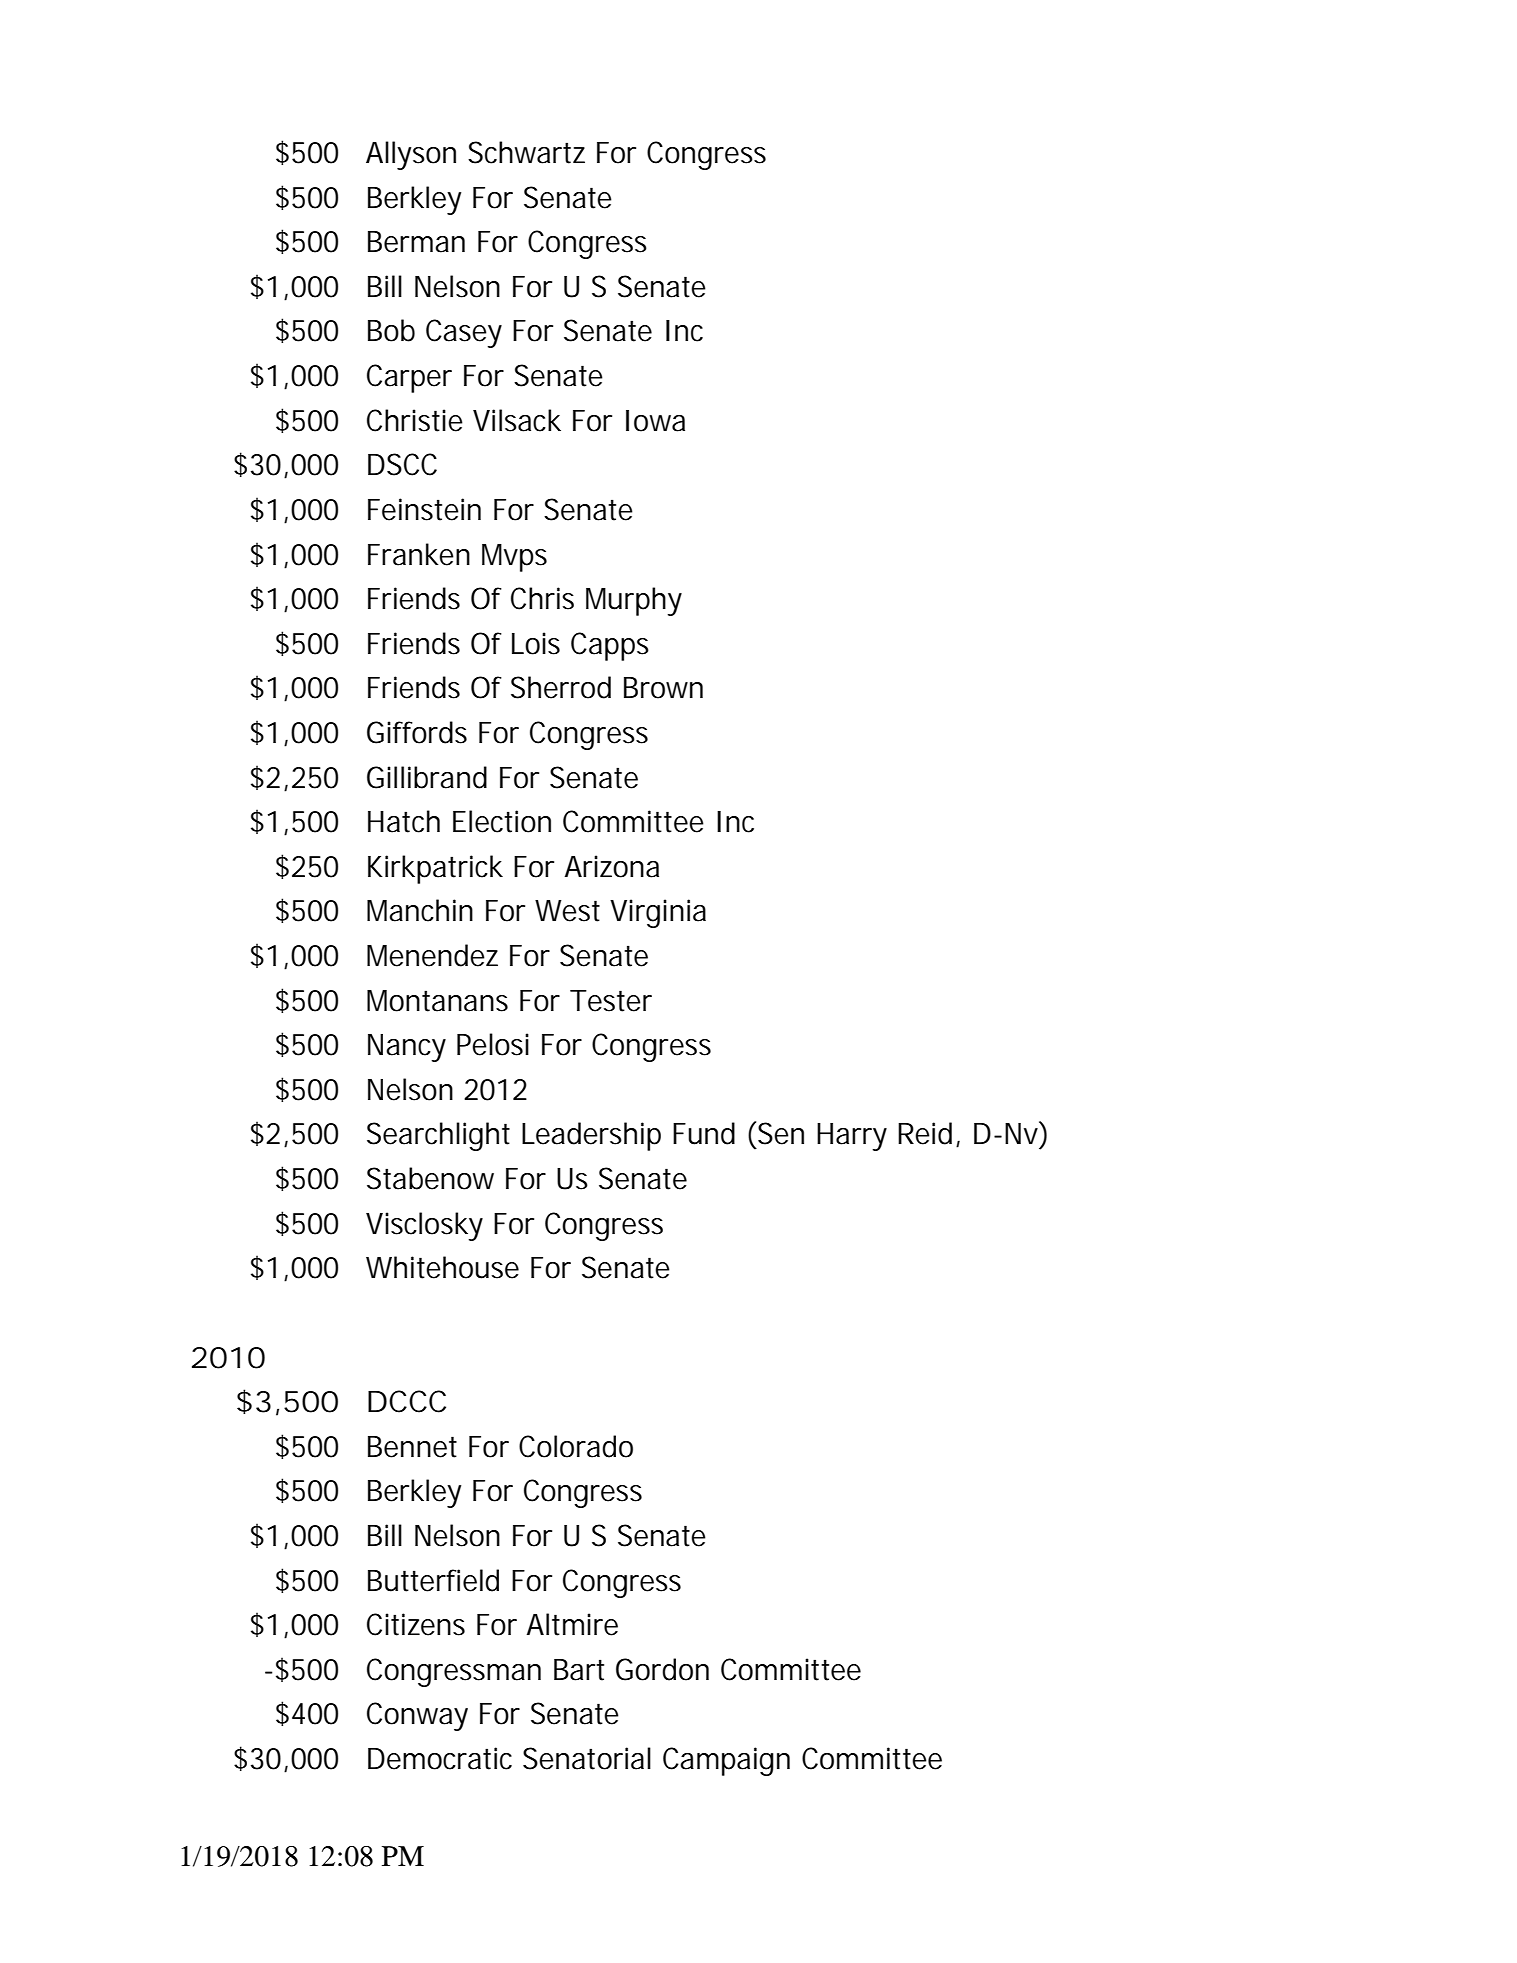 Image resolution: width=1517 pixels, height=1963 pixels. Describe the element at coordinates (526, 152) in the screenshot. I see `Schwartz` at that location.
